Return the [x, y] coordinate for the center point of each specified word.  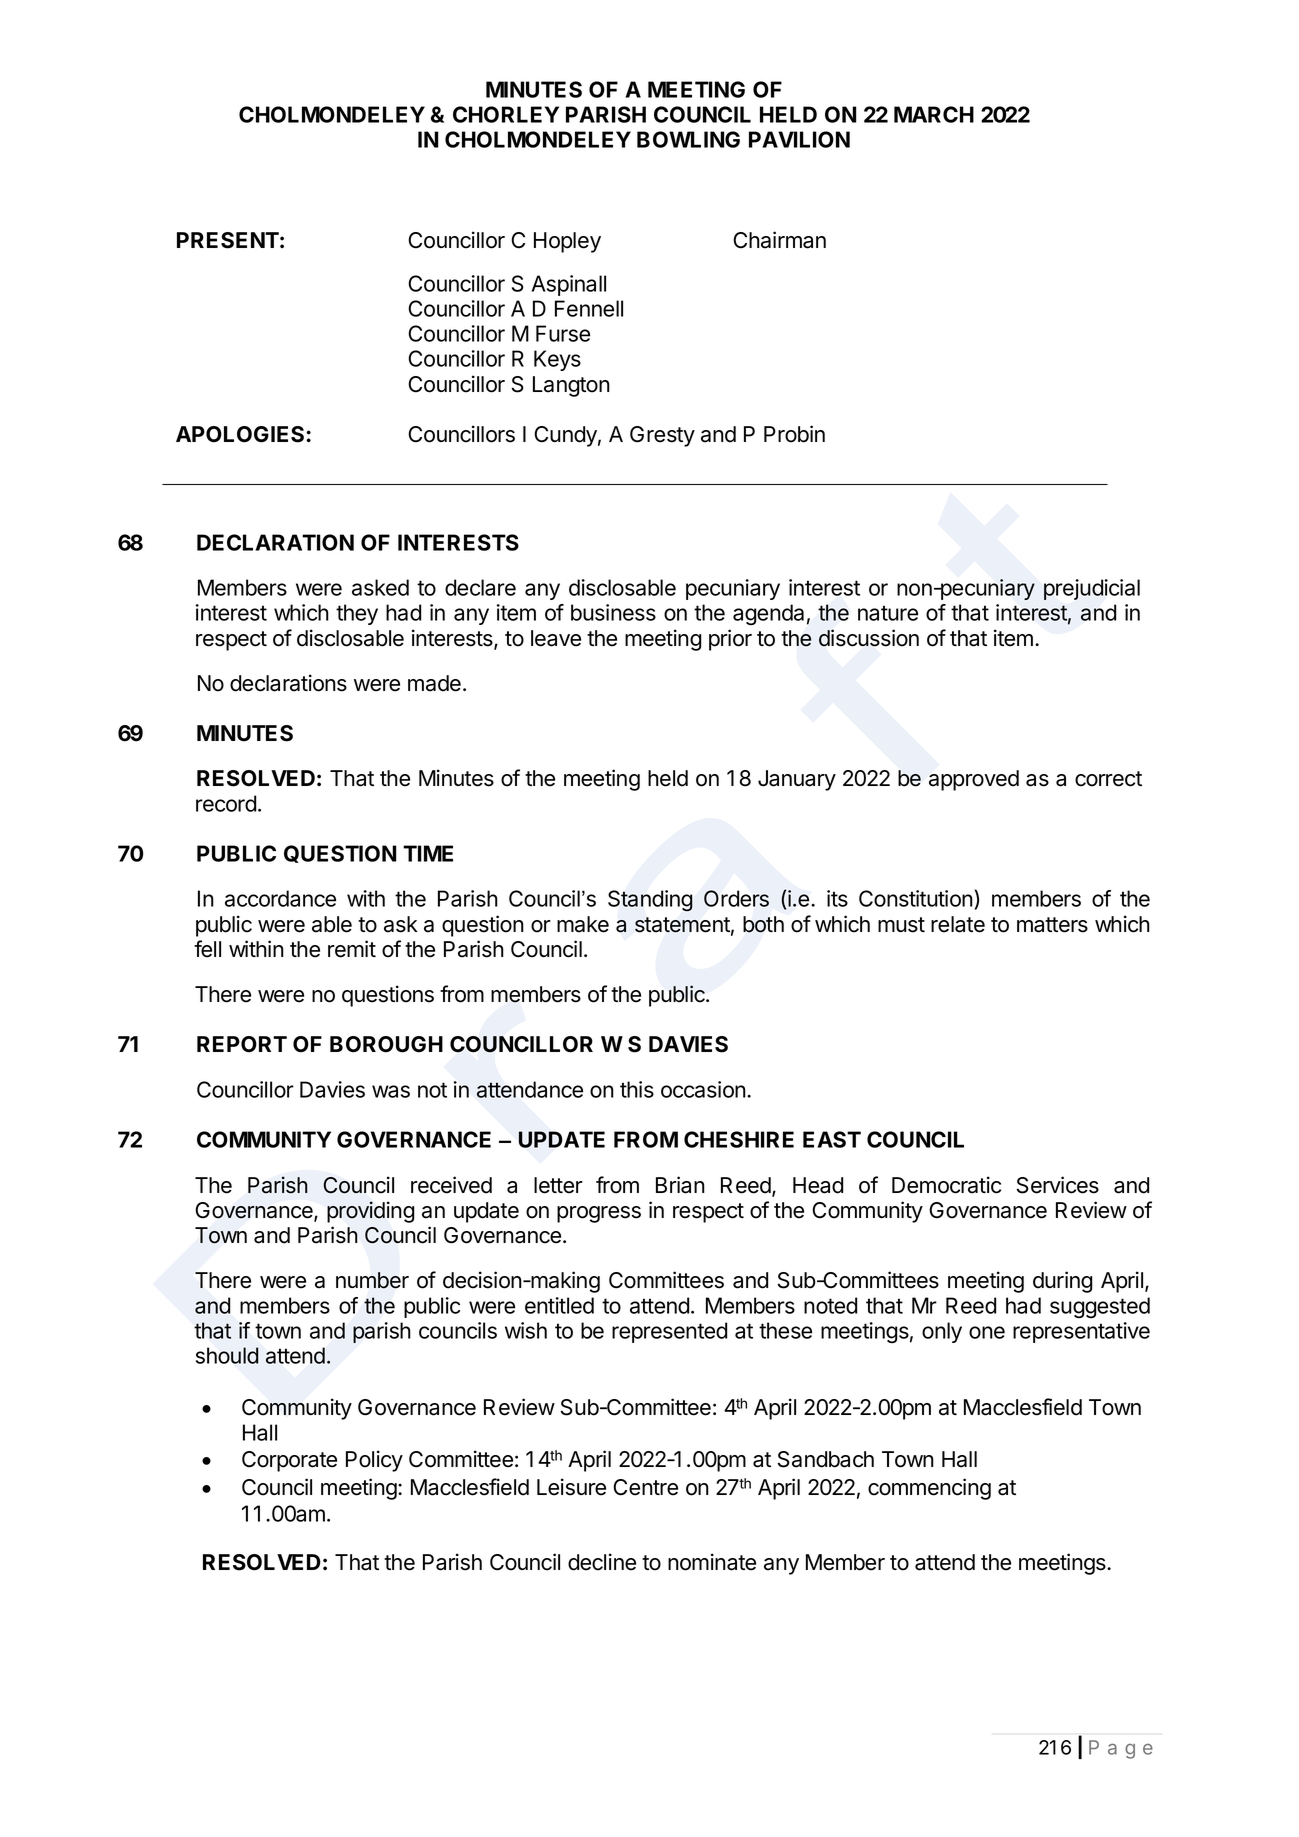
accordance [280, 898]
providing [370, 1212]
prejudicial [1092, 589]
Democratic [946, 1185]
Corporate [289, 1461]
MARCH [934, 114]
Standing [650, 901]
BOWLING [688, 139]
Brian [680, 1185]
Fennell [589, 308]
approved [974, 780]
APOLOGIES [241, 434]
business [613, 612]
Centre [645, 1487]
